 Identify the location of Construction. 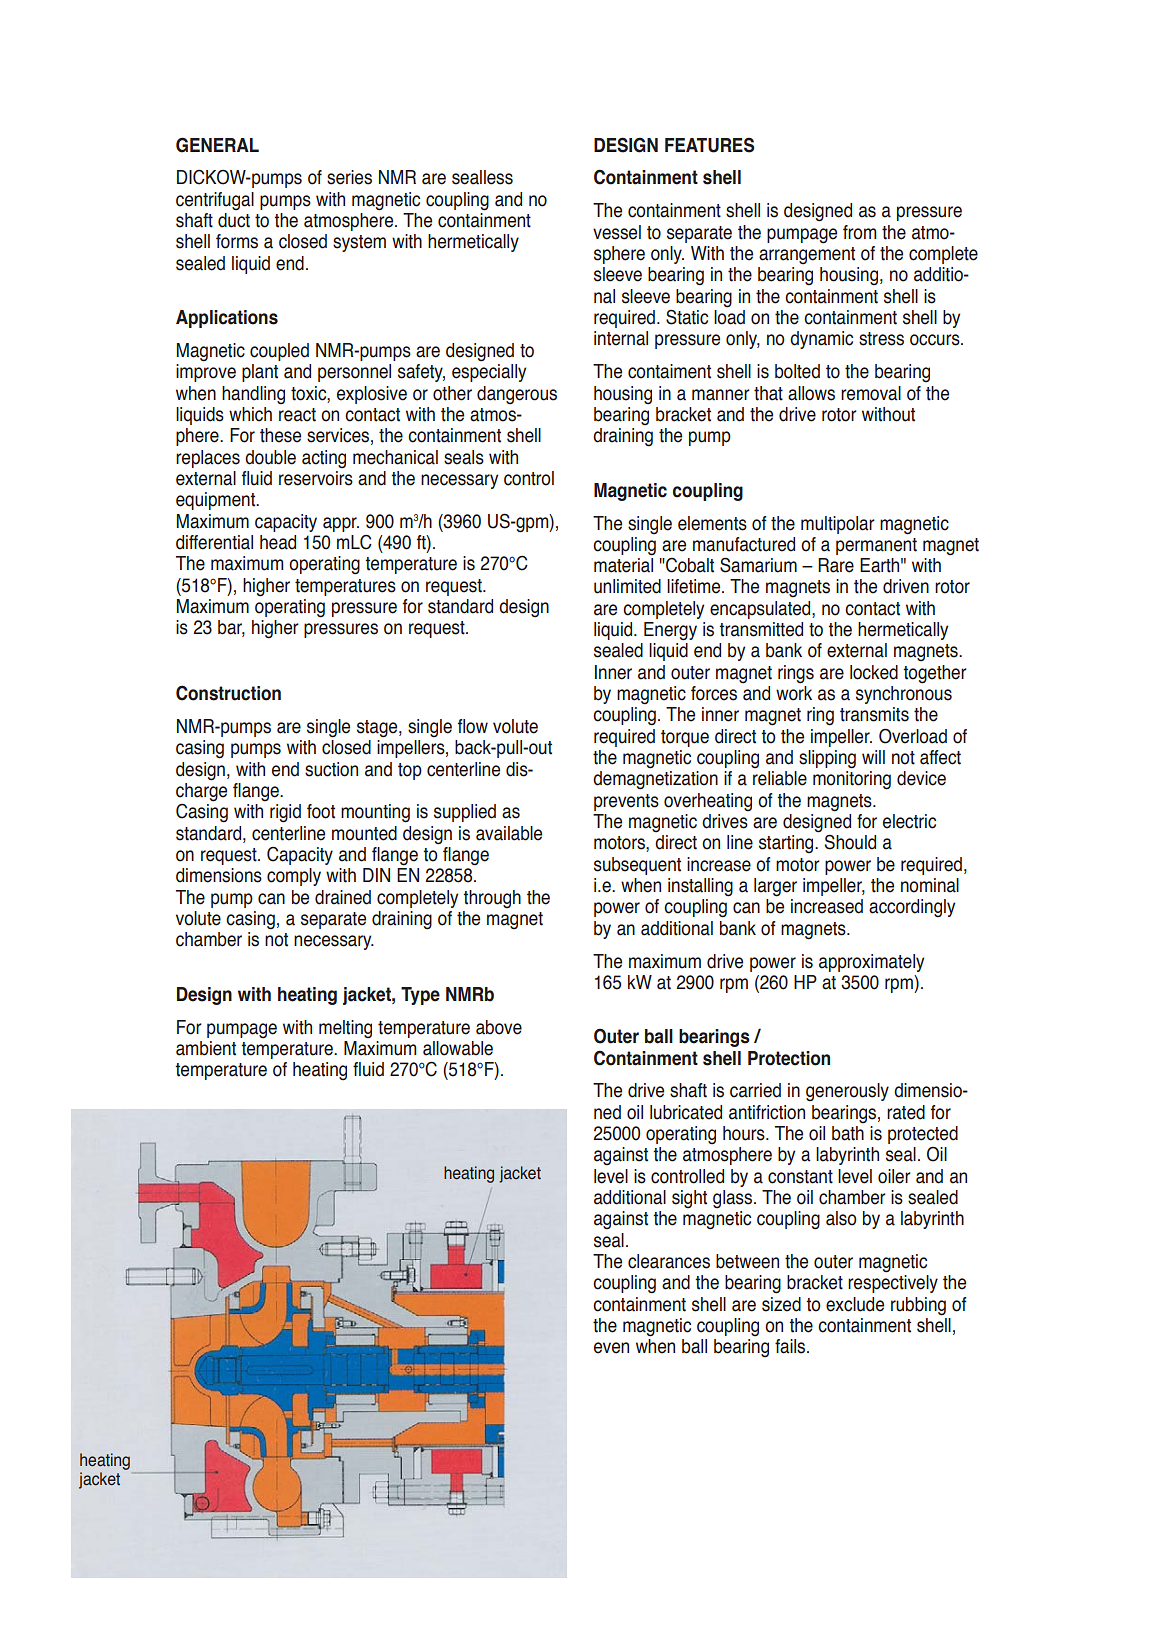
(228, 693).
